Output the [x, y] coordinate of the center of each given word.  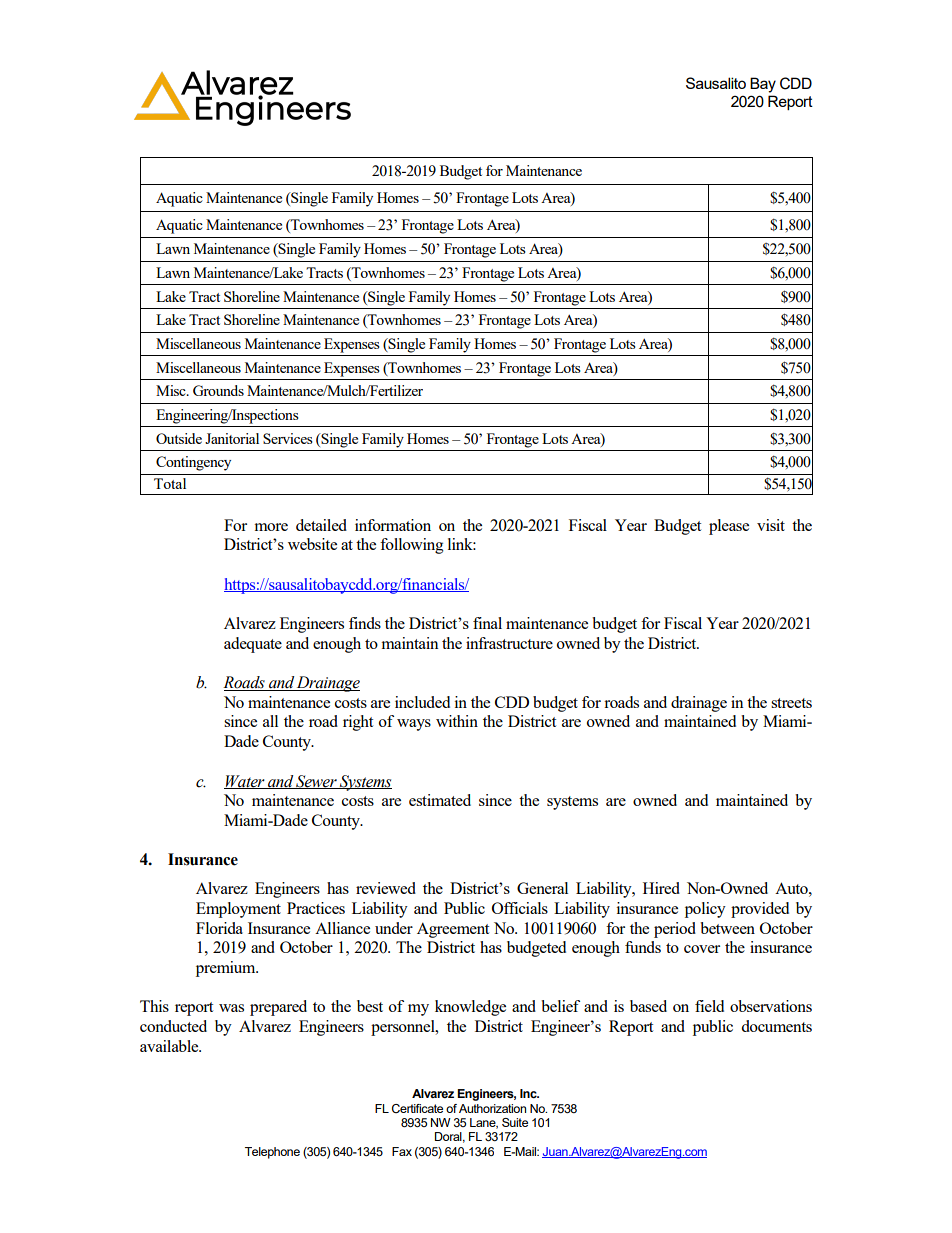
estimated [440, 800]
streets [791, 703]
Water [245, 782]
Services [288, 438]
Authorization [492, 1108]
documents [776, 1026]
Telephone [272, 1153]
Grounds [218, 390]
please [729, 527]
